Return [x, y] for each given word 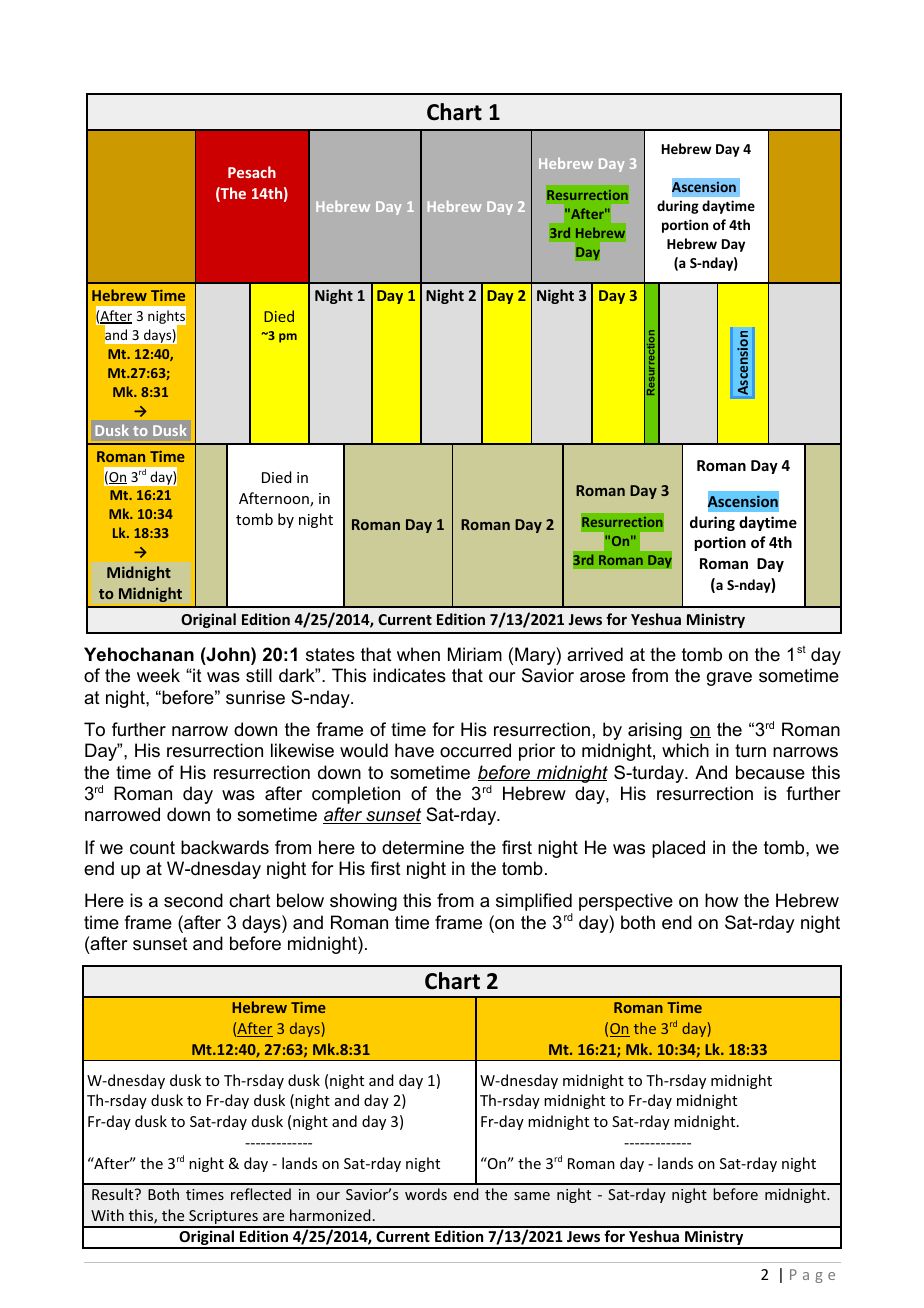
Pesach [252, 172]
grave [729, 679]
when [418, 654]
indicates [409, 675]
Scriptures [223, 1218]
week [158, 675]
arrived [595, 654]
